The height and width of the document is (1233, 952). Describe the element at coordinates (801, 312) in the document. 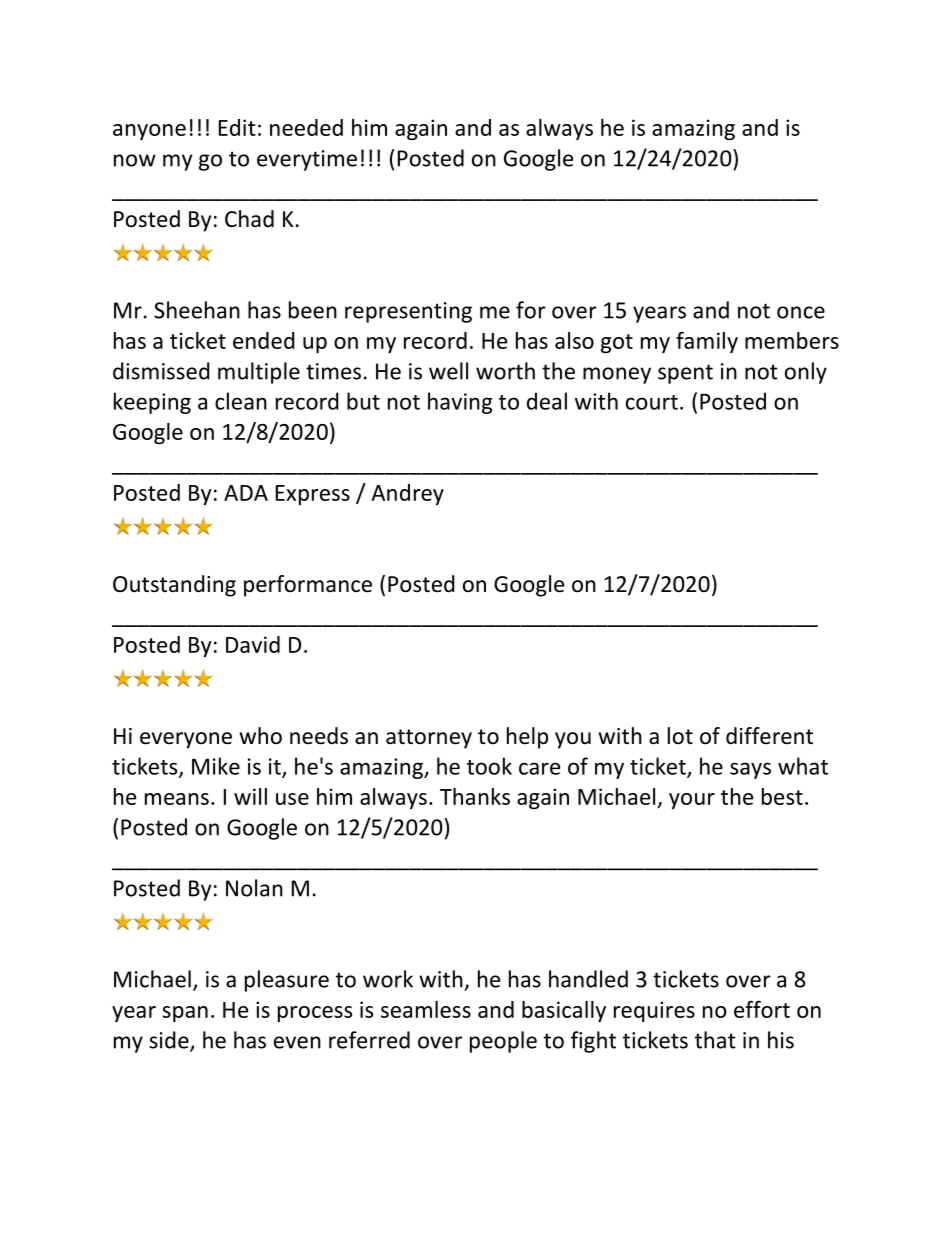

I see `once` at that location.
